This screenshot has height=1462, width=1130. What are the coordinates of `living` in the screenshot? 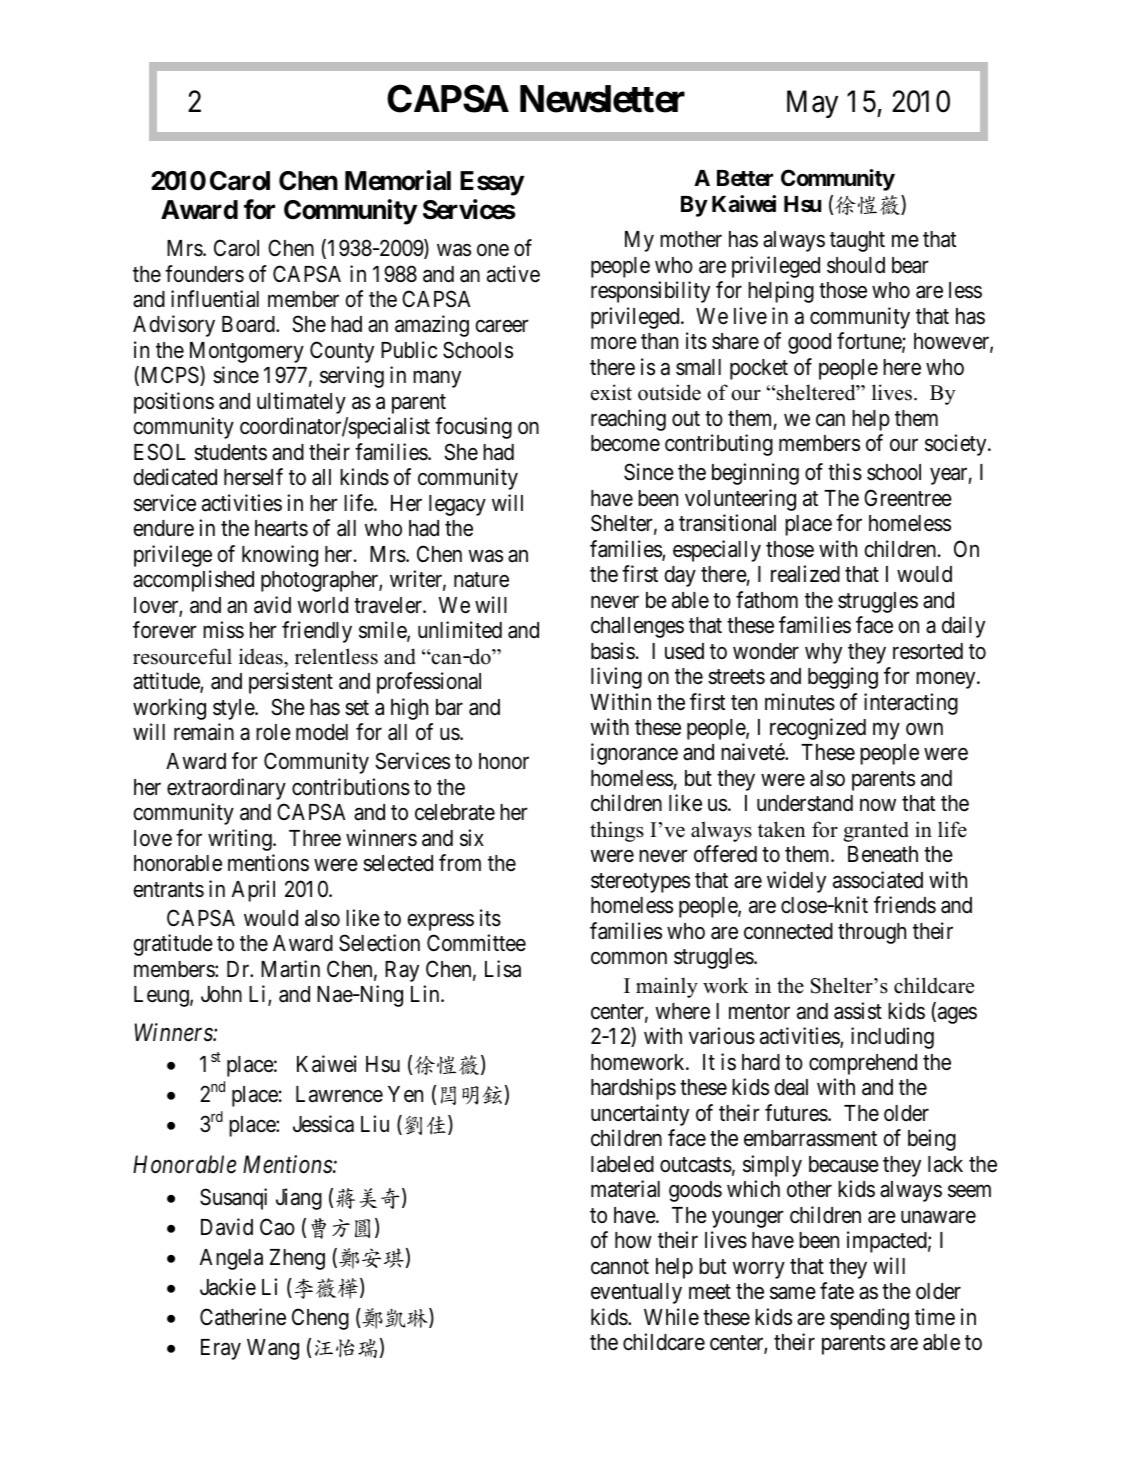 It's located at (616, 678).
